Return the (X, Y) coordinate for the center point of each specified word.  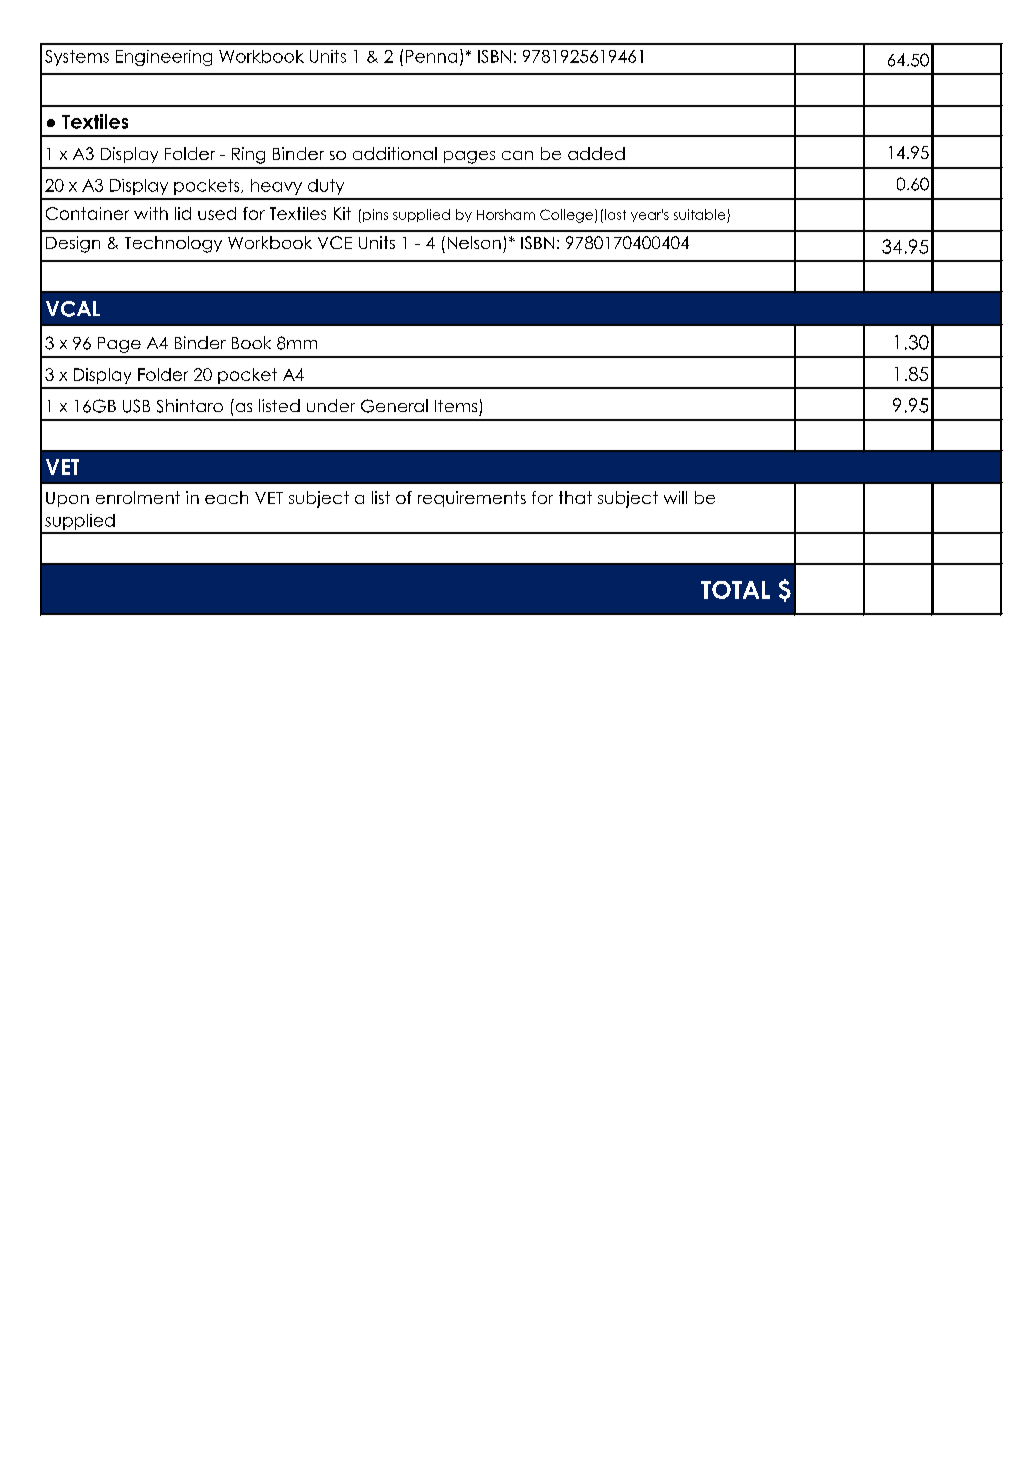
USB (136, 406)
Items (456, 406)
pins (375, 215)
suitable (699, 214)
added (596, 153)
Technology (173, 244)
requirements (472, 499)
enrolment (138, 497)
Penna (431, 56)
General (394, 406)
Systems (77, 58)
